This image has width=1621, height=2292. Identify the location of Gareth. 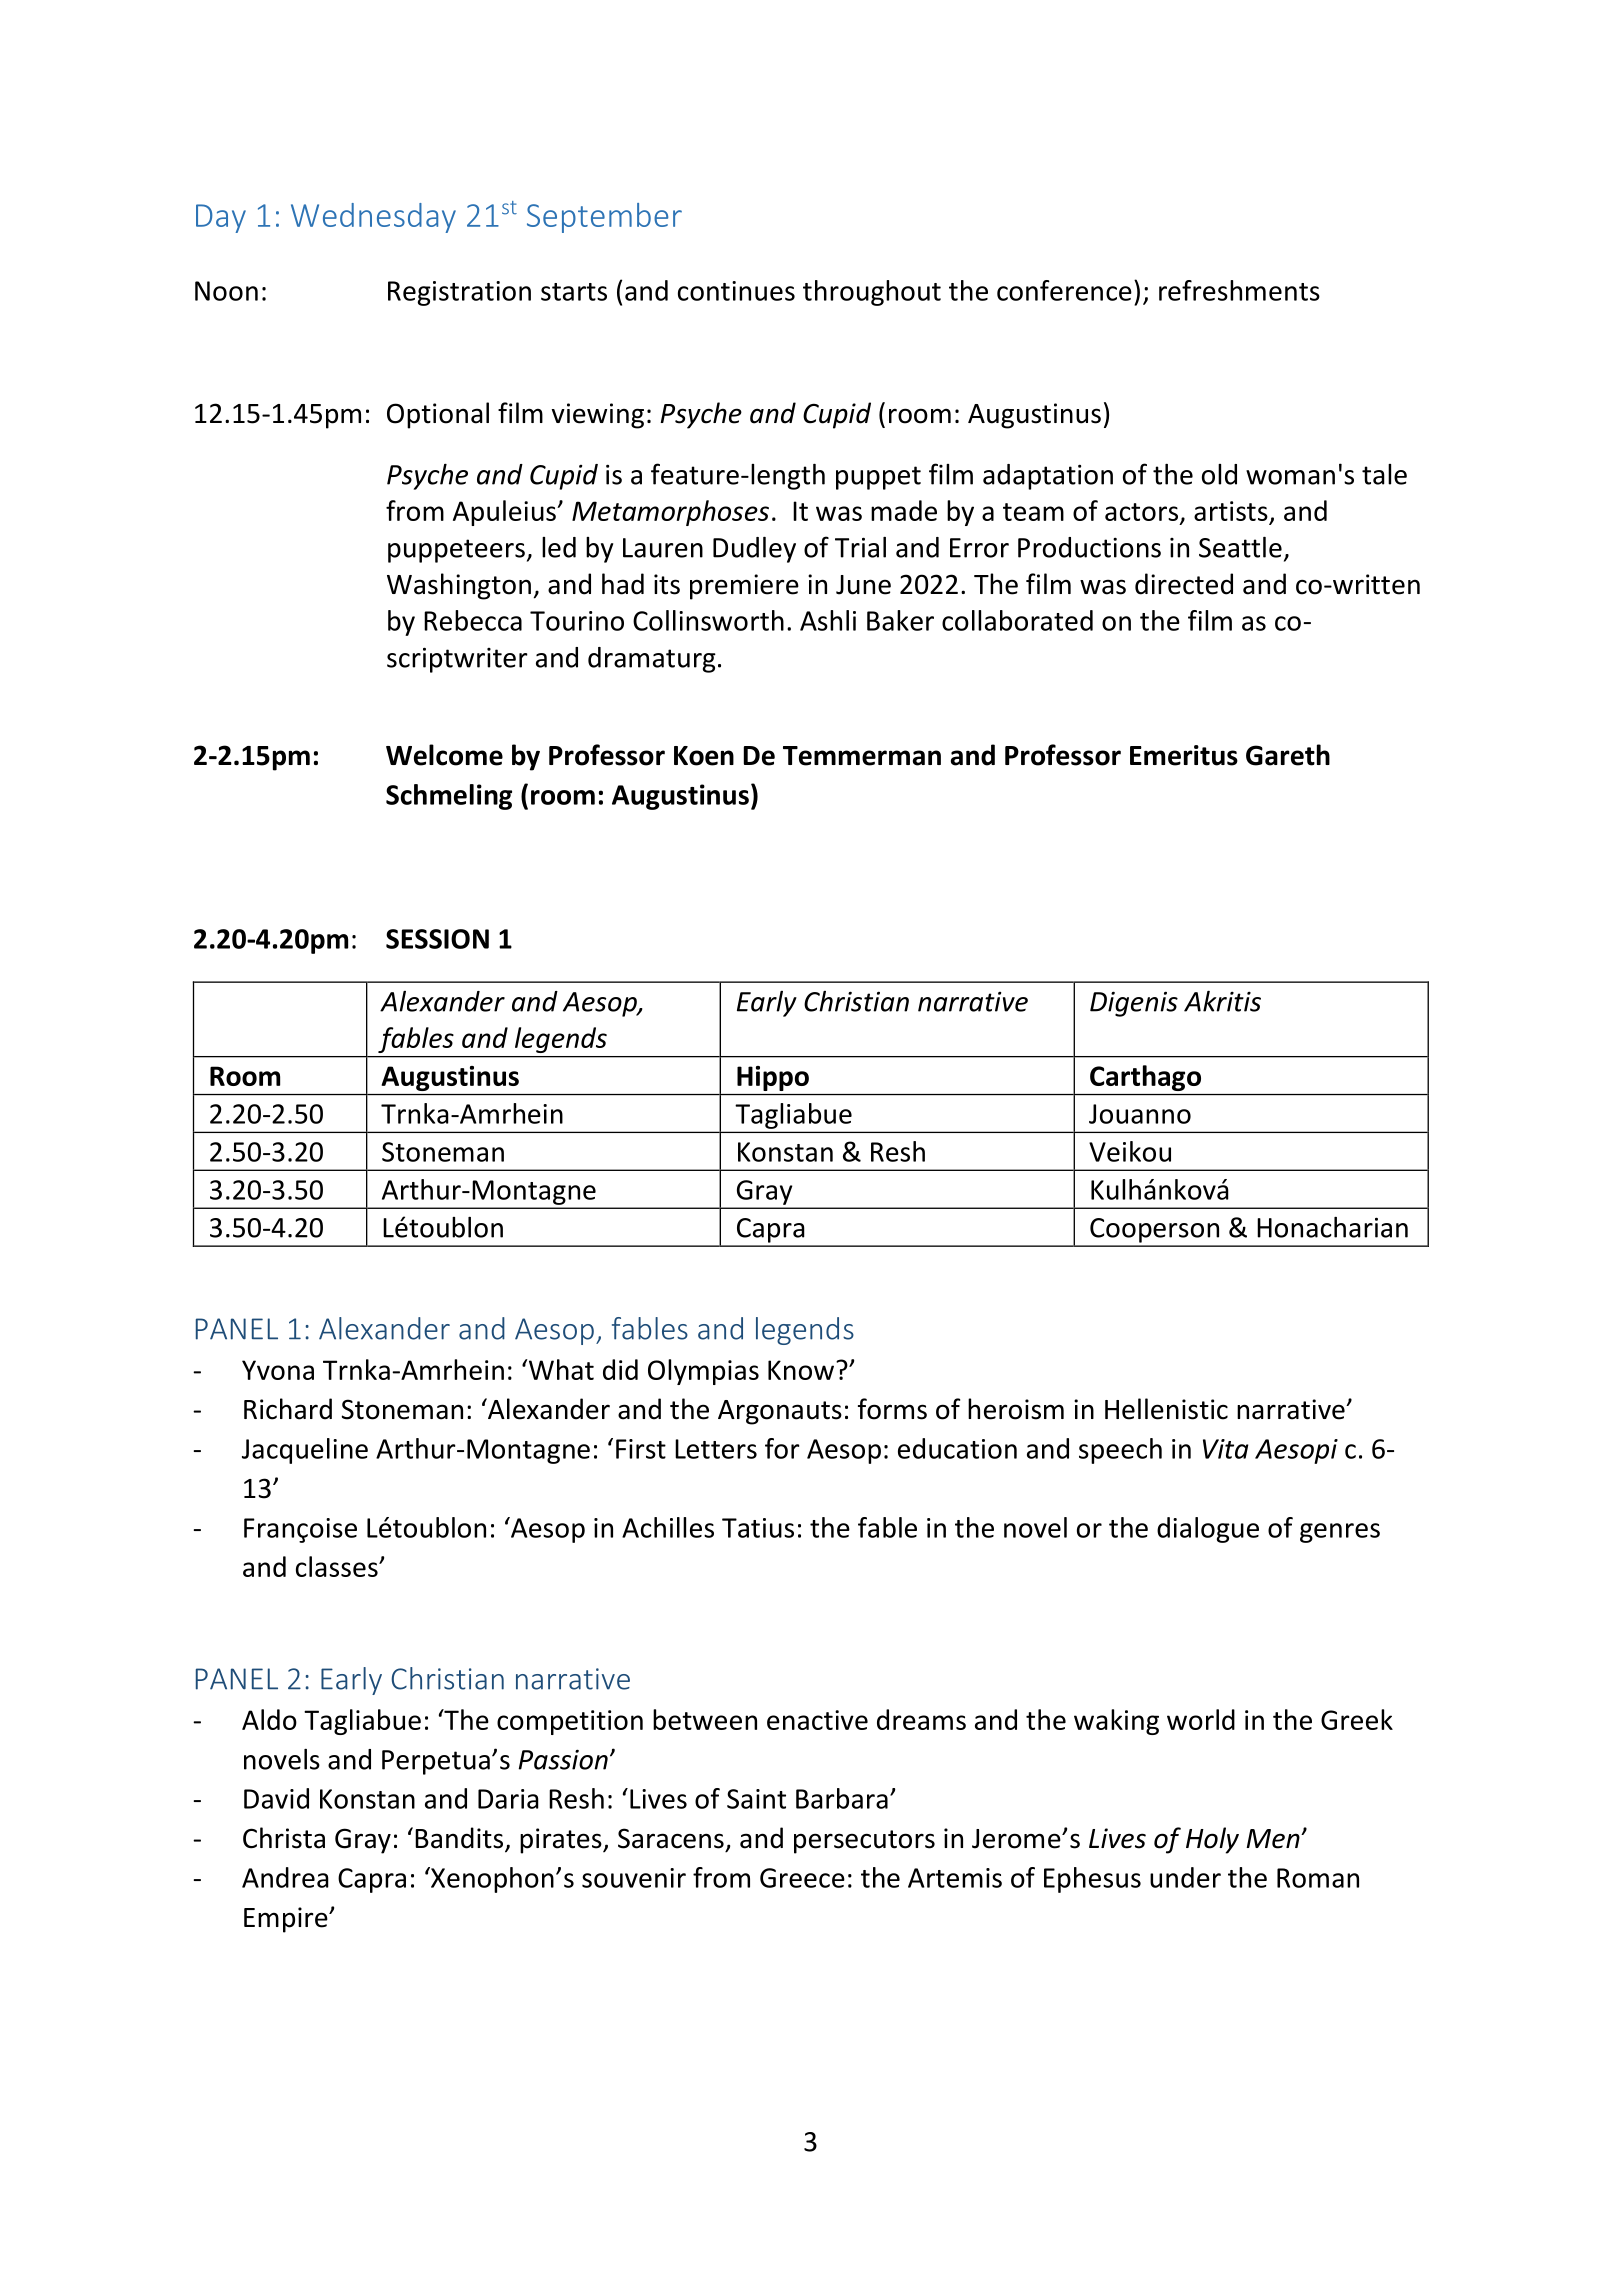
(1288, 755).
